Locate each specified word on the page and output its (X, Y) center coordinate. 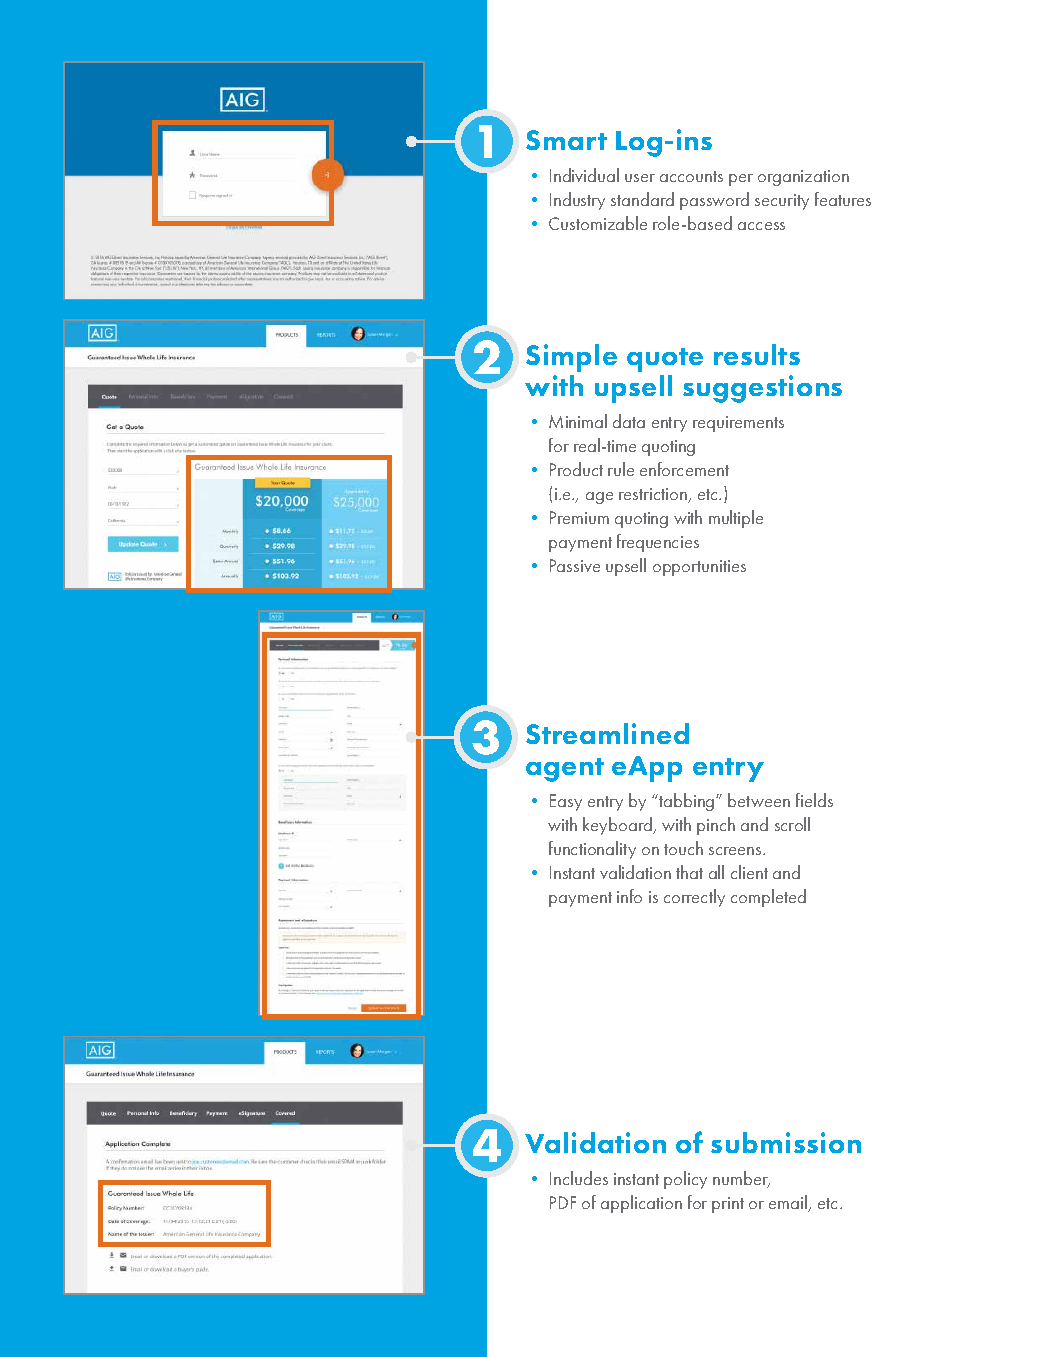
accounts (691, 176)
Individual (584, 175)
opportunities (699, 568)
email (789, 1203)
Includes (579, 1178)
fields (814, 800)
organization (803, 178)
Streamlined (607, 733)
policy (685, 1180)
